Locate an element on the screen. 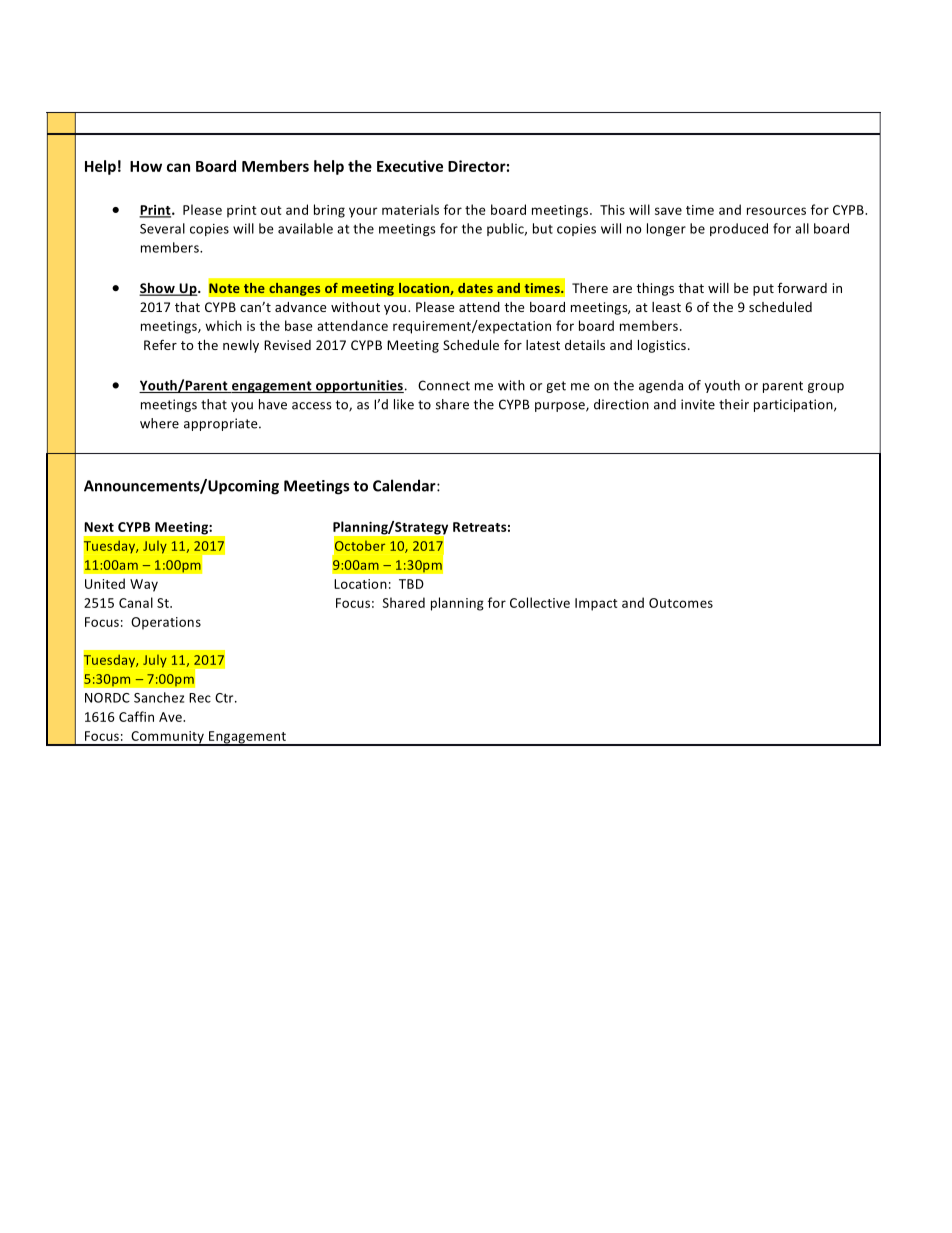  Outcomes is located at coordinates (681, 603).
